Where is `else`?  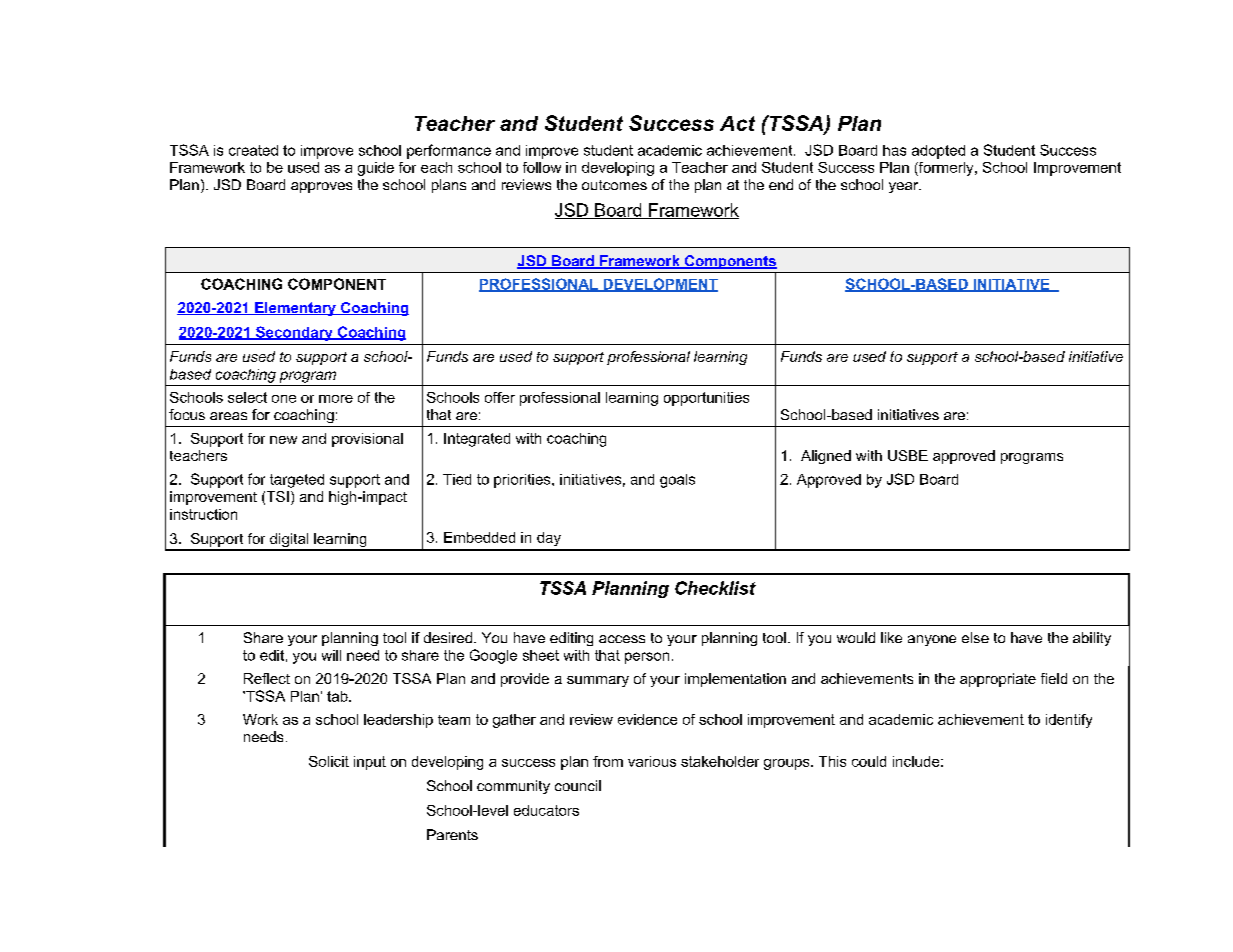
else is located at coordinates (975, 637).
